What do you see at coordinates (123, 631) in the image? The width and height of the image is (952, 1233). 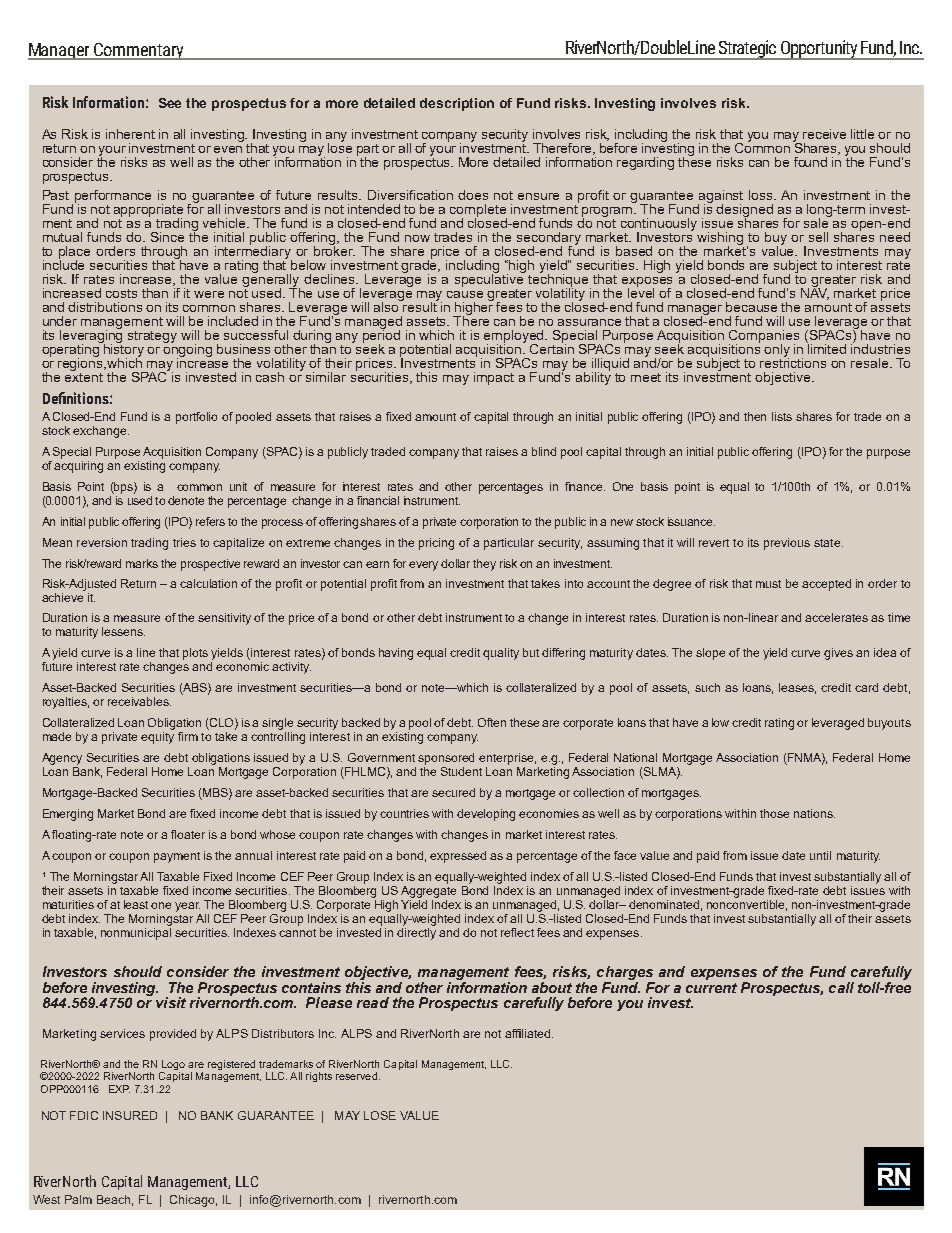 I see `lessens` at bounding box center [123, 631].
